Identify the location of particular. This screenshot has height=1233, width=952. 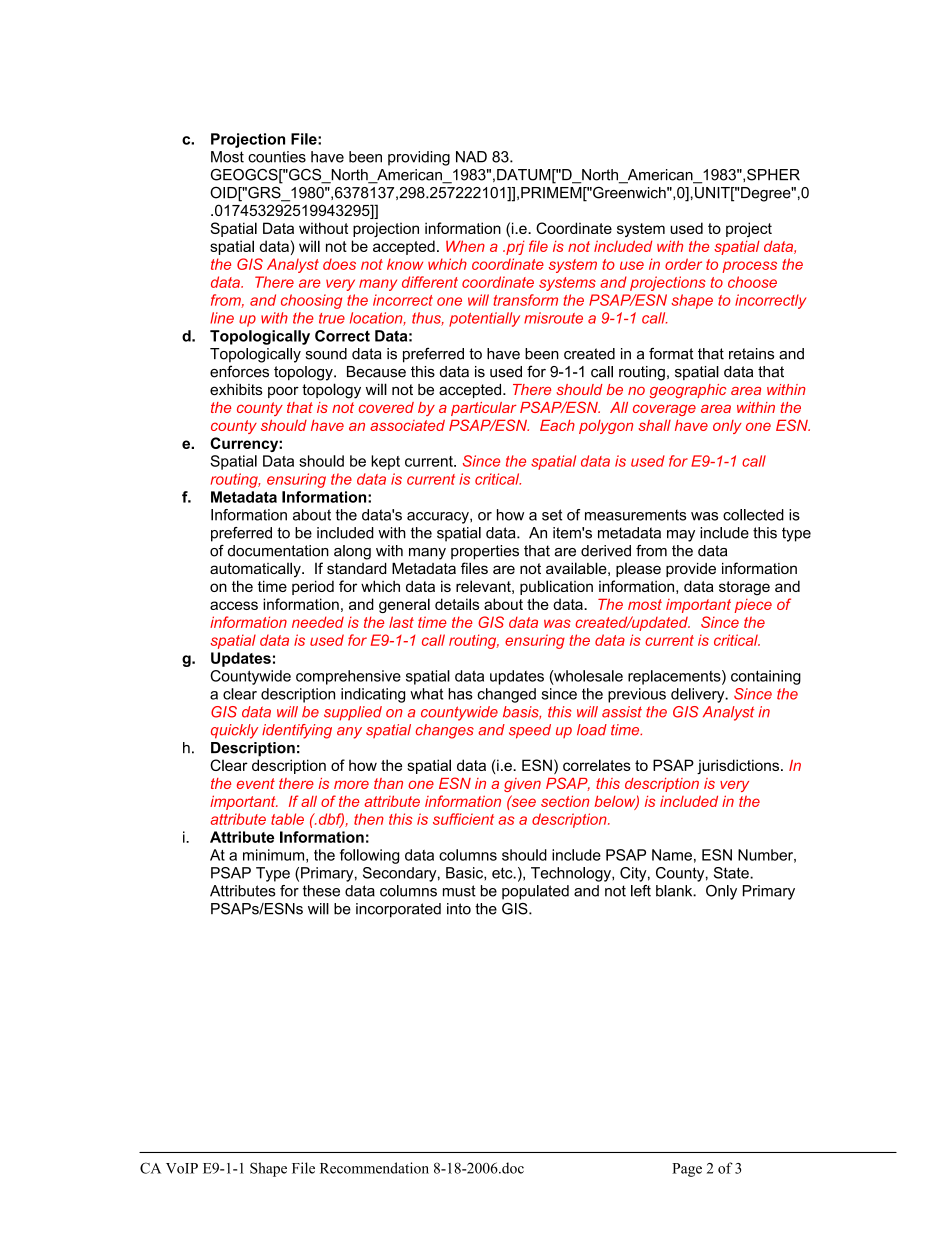
(484, 409).
